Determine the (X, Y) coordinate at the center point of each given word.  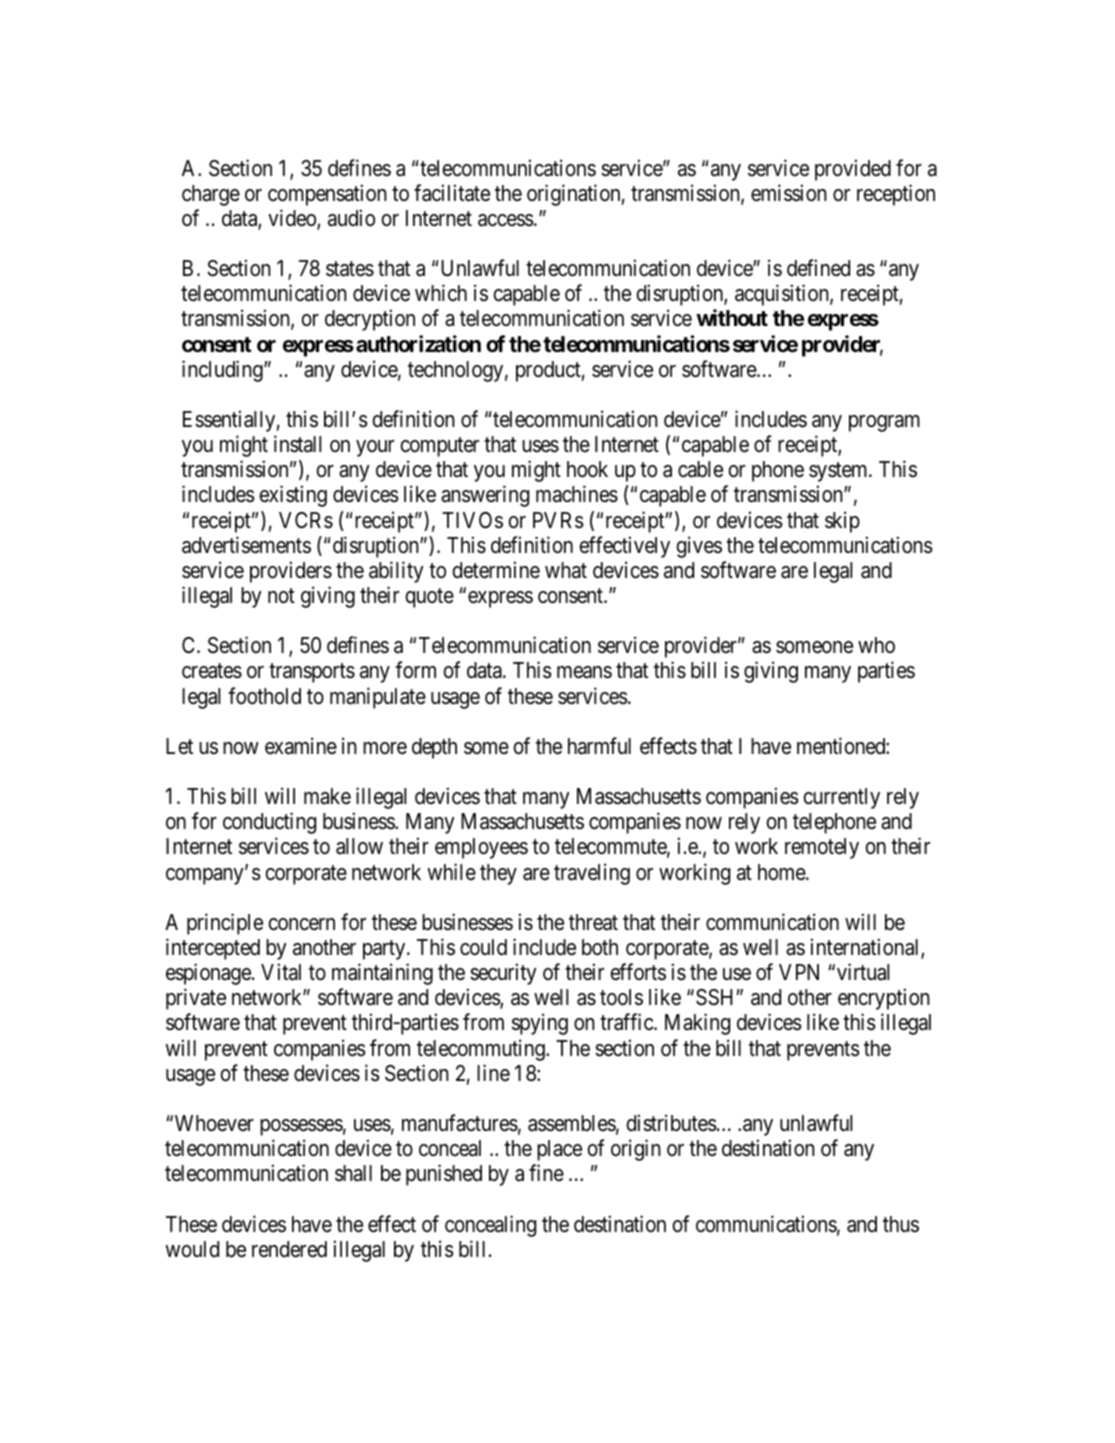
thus (901, 1224)
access (506, 220)
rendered (289, 1249)
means (584, 672)
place (559, 1150)
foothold (264, 696)
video (293, 219)
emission (789, 193)
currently (841, 798)
